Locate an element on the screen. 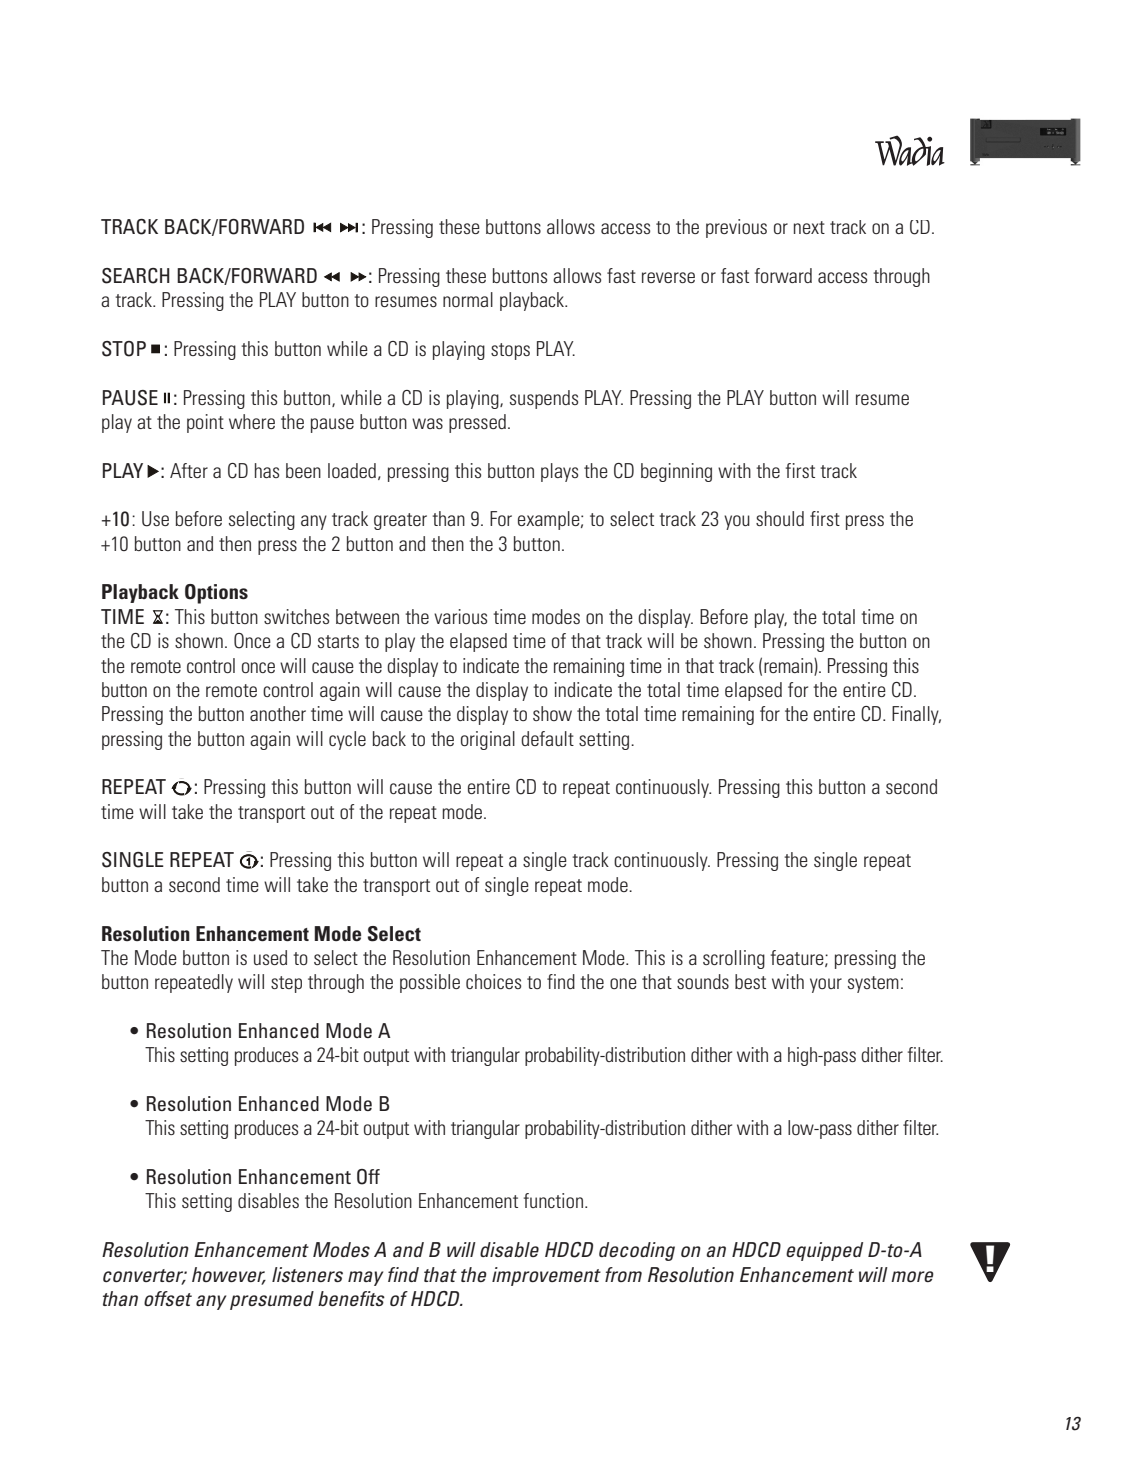  next is located at coordinates (809, 227).
